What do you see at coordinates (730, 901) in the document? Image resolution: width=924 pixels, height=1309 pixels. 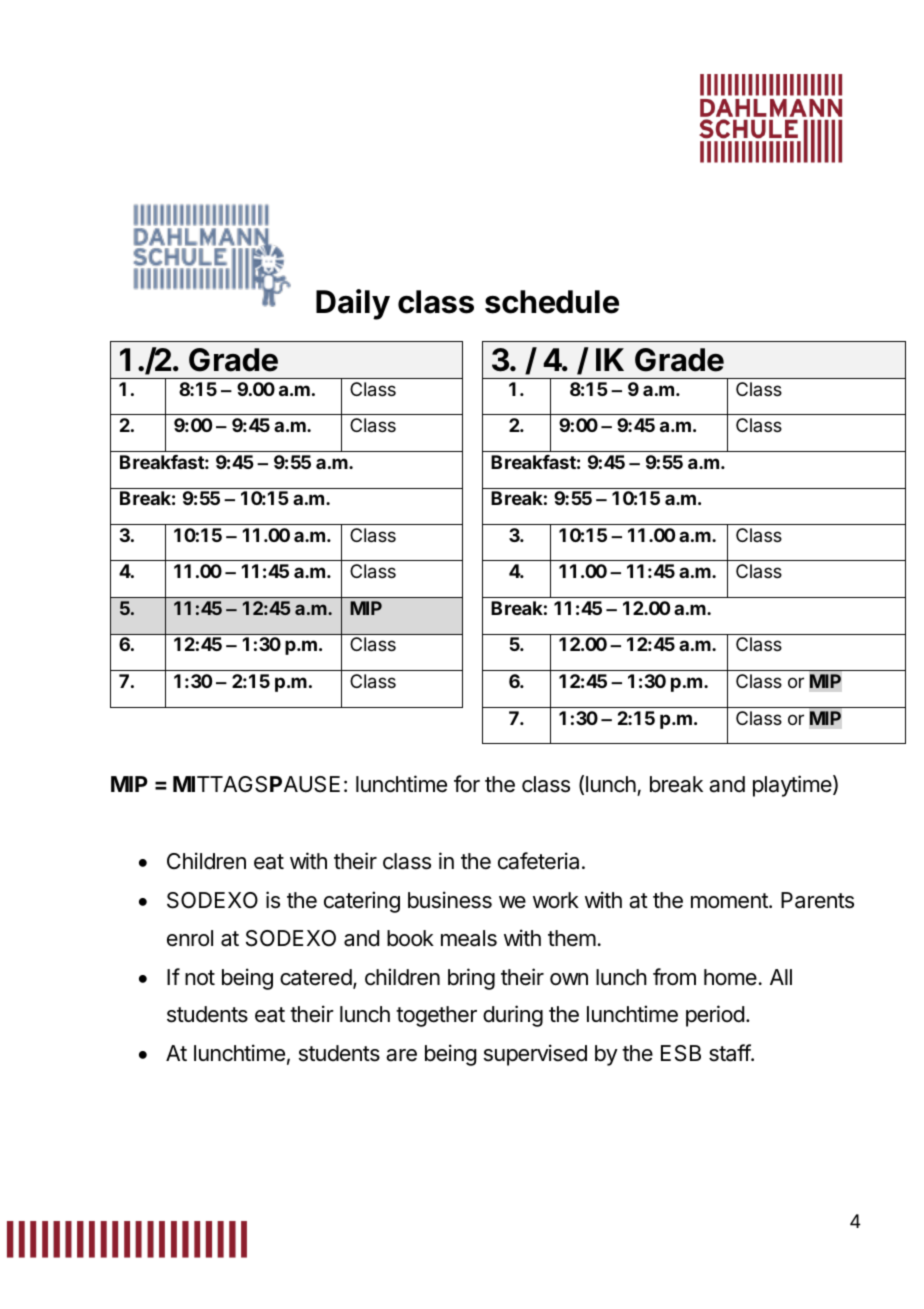 I see `moment` at bounding box center [730, 901].
